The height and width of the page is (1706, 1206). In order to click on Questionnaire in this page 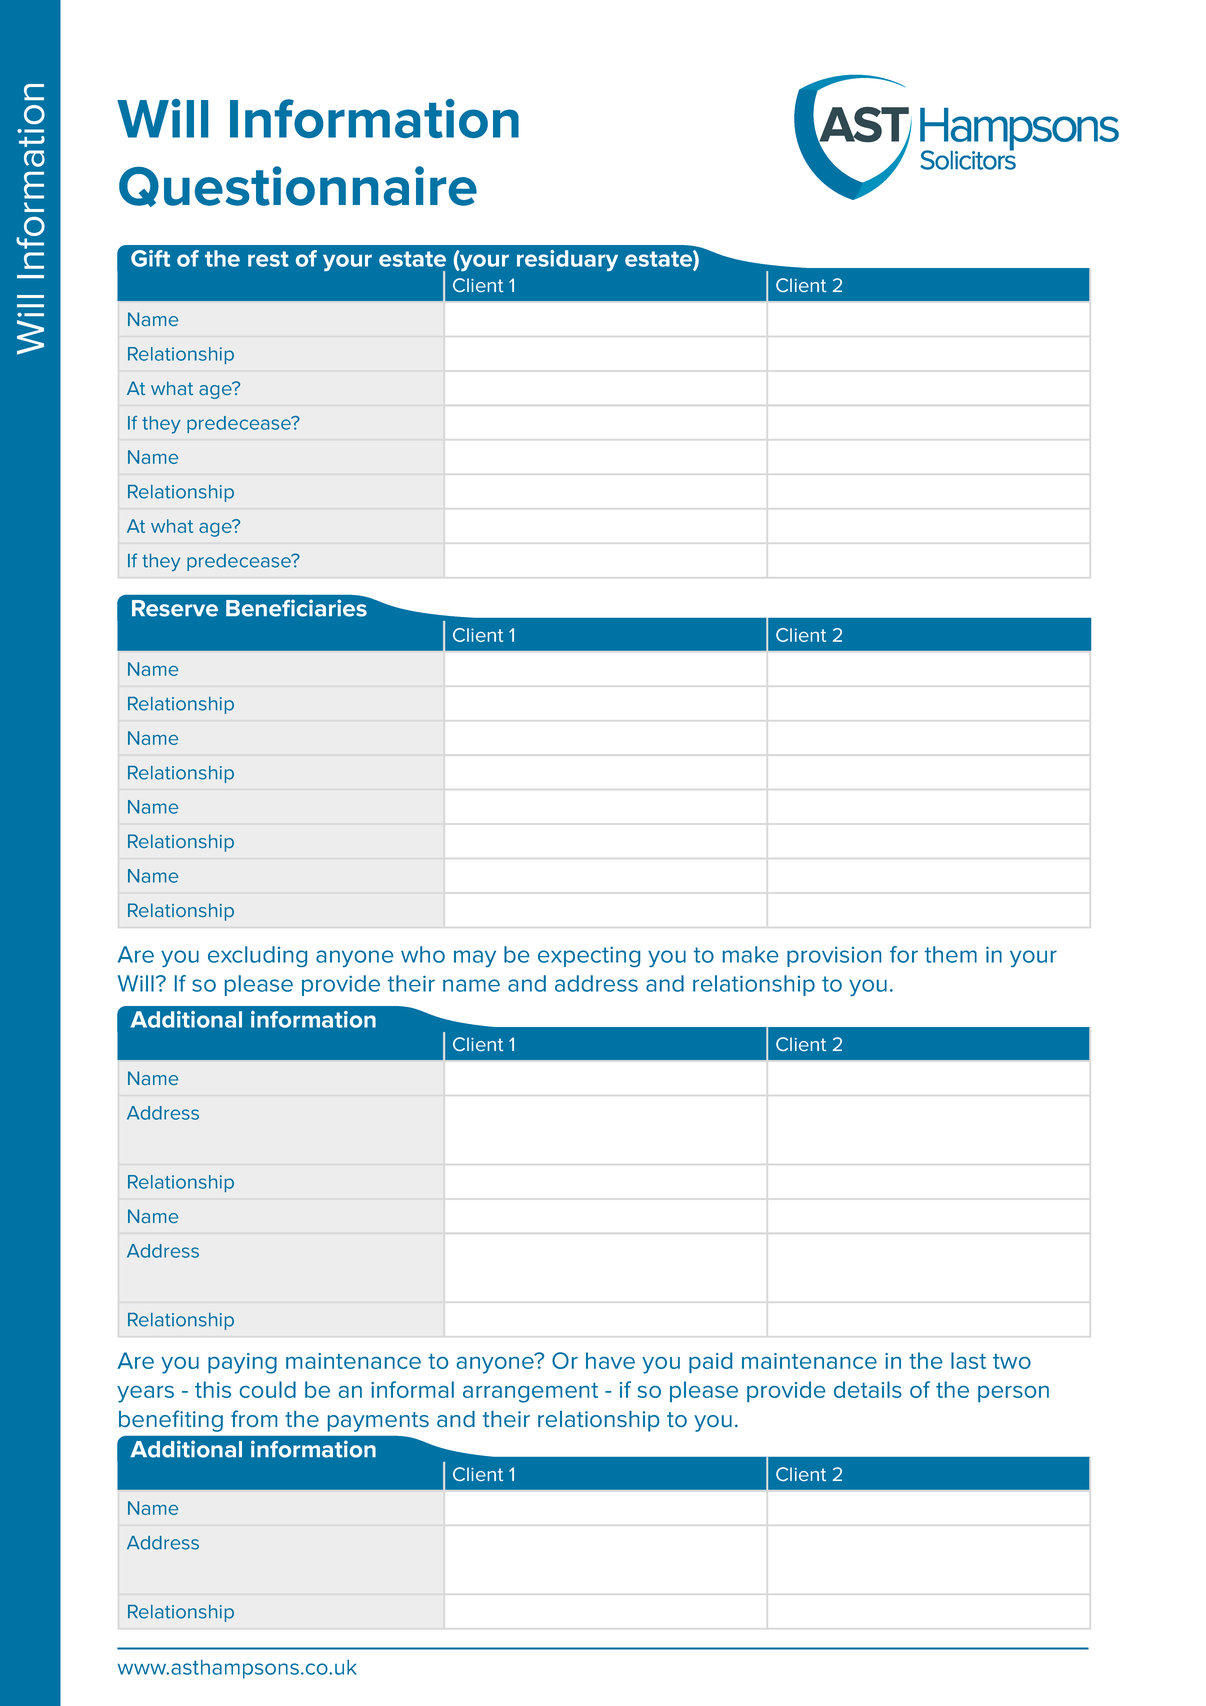, I will do `click(298, 186)`.
